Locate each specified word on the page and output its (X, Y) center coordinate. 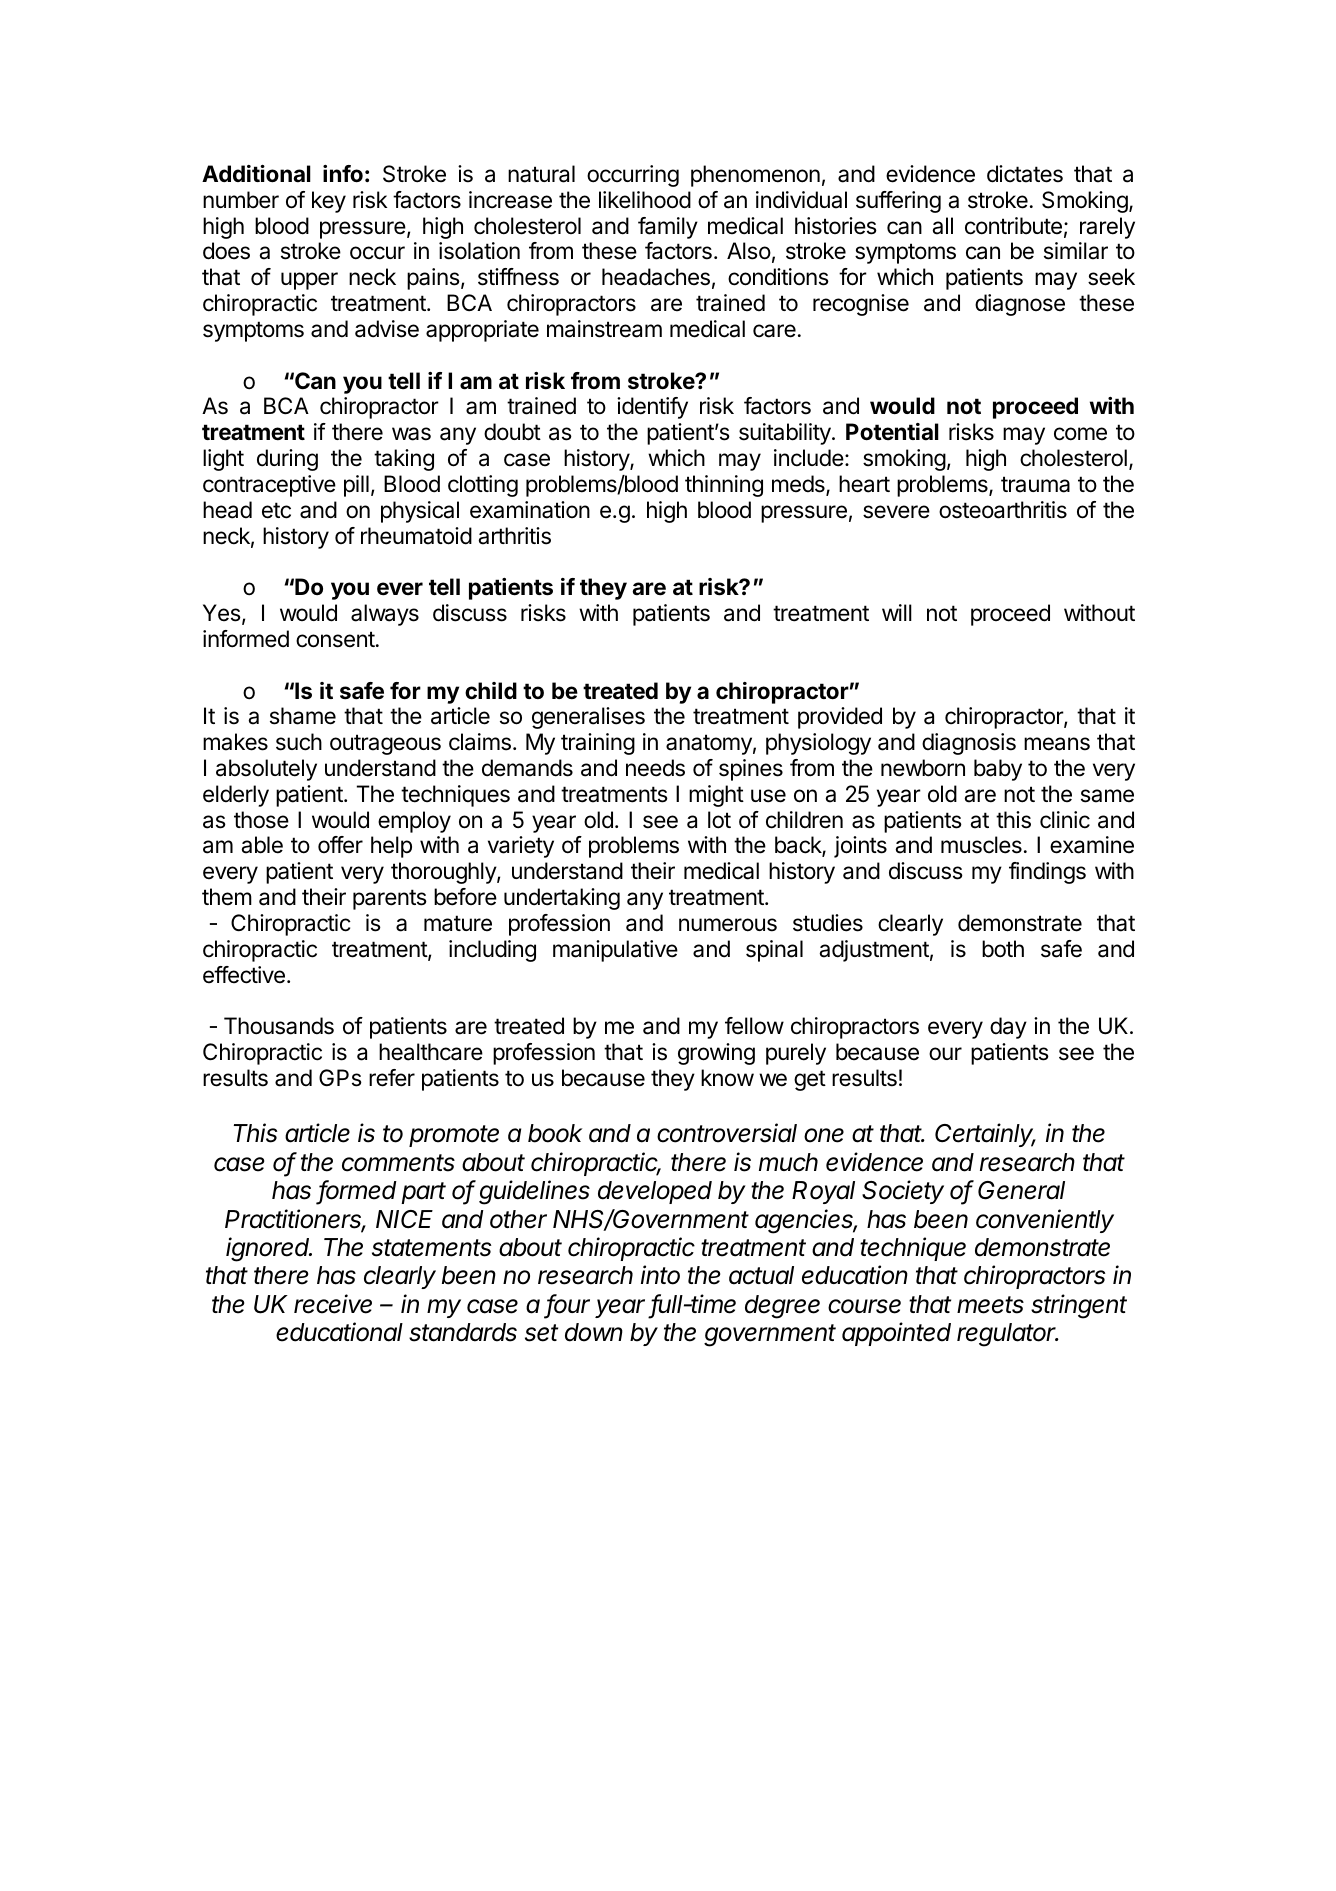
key (329, 202)
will (897, 612)
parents (390, 899)
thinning (724, 486)
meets (990, 1305)
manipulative (615, 951)
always (385, 615)
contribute (1013, 226)
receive (333, 1304)
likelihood (645, 200)
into (660, 1275)
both (1003, 949)
